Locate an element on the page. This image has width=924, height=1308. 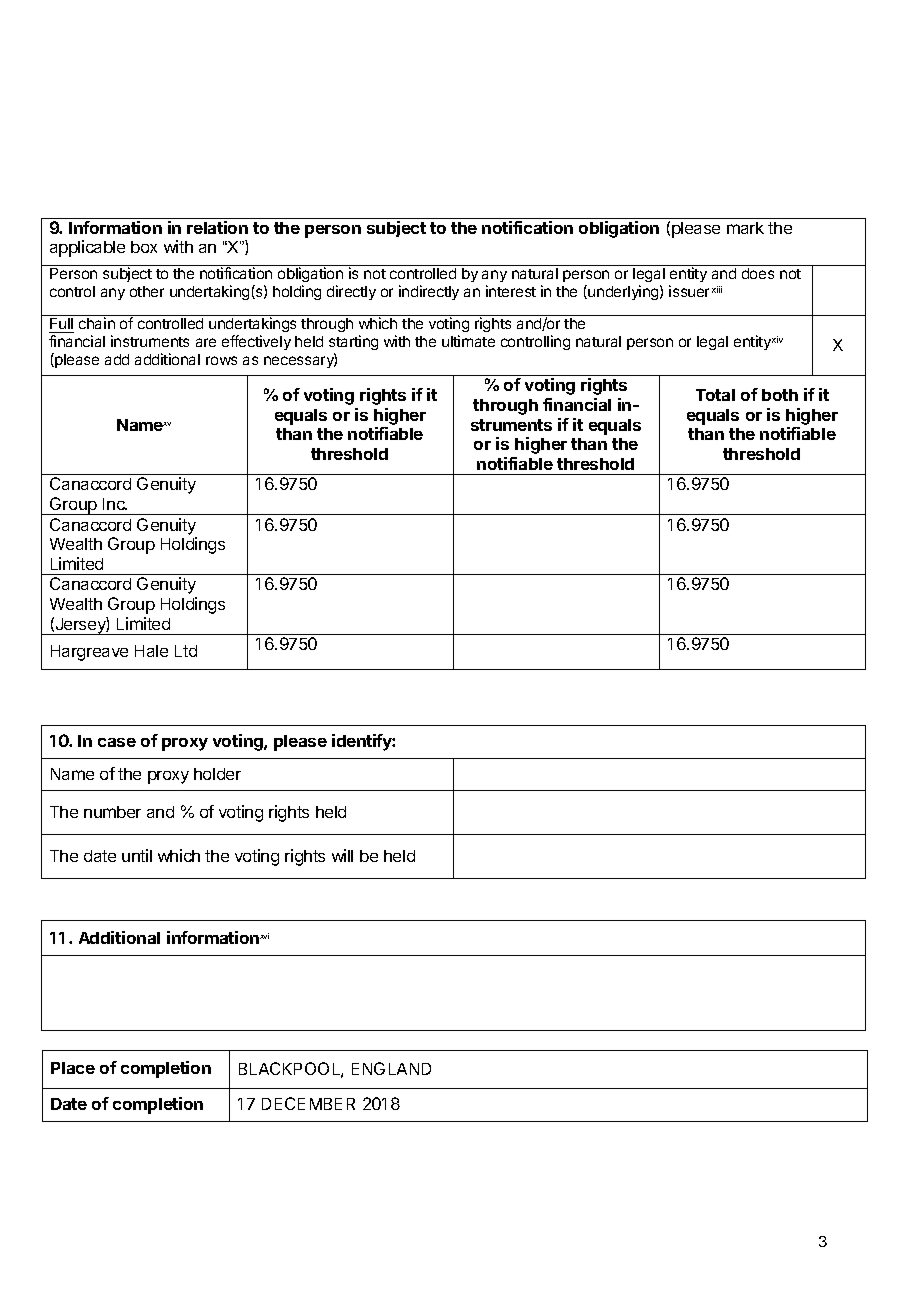
ENGLAND is located at coordinates (391, 1068).
